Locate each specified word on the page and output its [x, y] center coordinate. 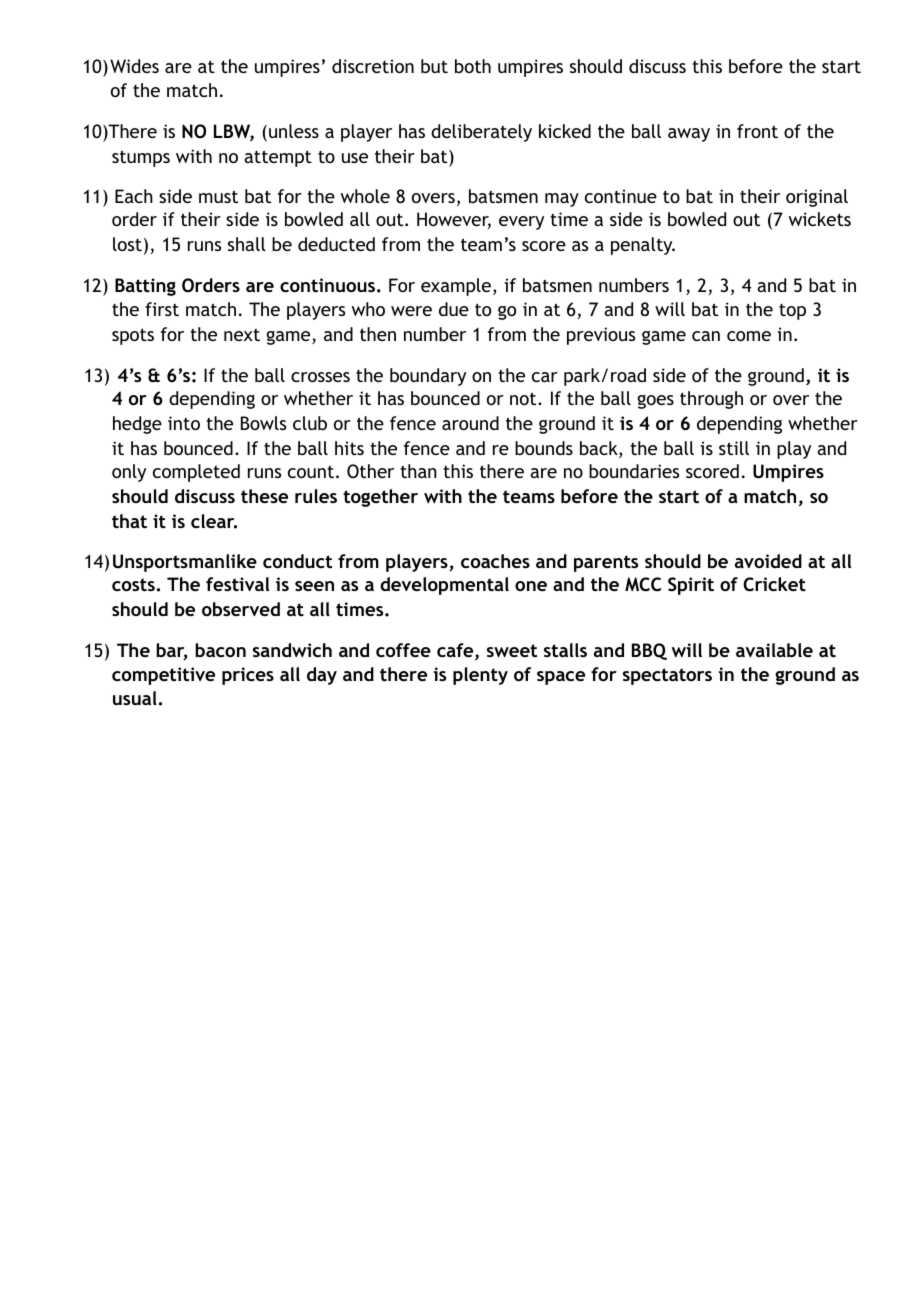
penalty [643, 246]
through [711, 400]
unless [294, 131]
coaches [495, 561]
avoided [768, 561]
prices [248, 676]
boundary [428, 377]
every [521, 223]
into [184, 423]
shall [247, 244]
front [757, 131]
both [473, 66]
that [129, 521]
